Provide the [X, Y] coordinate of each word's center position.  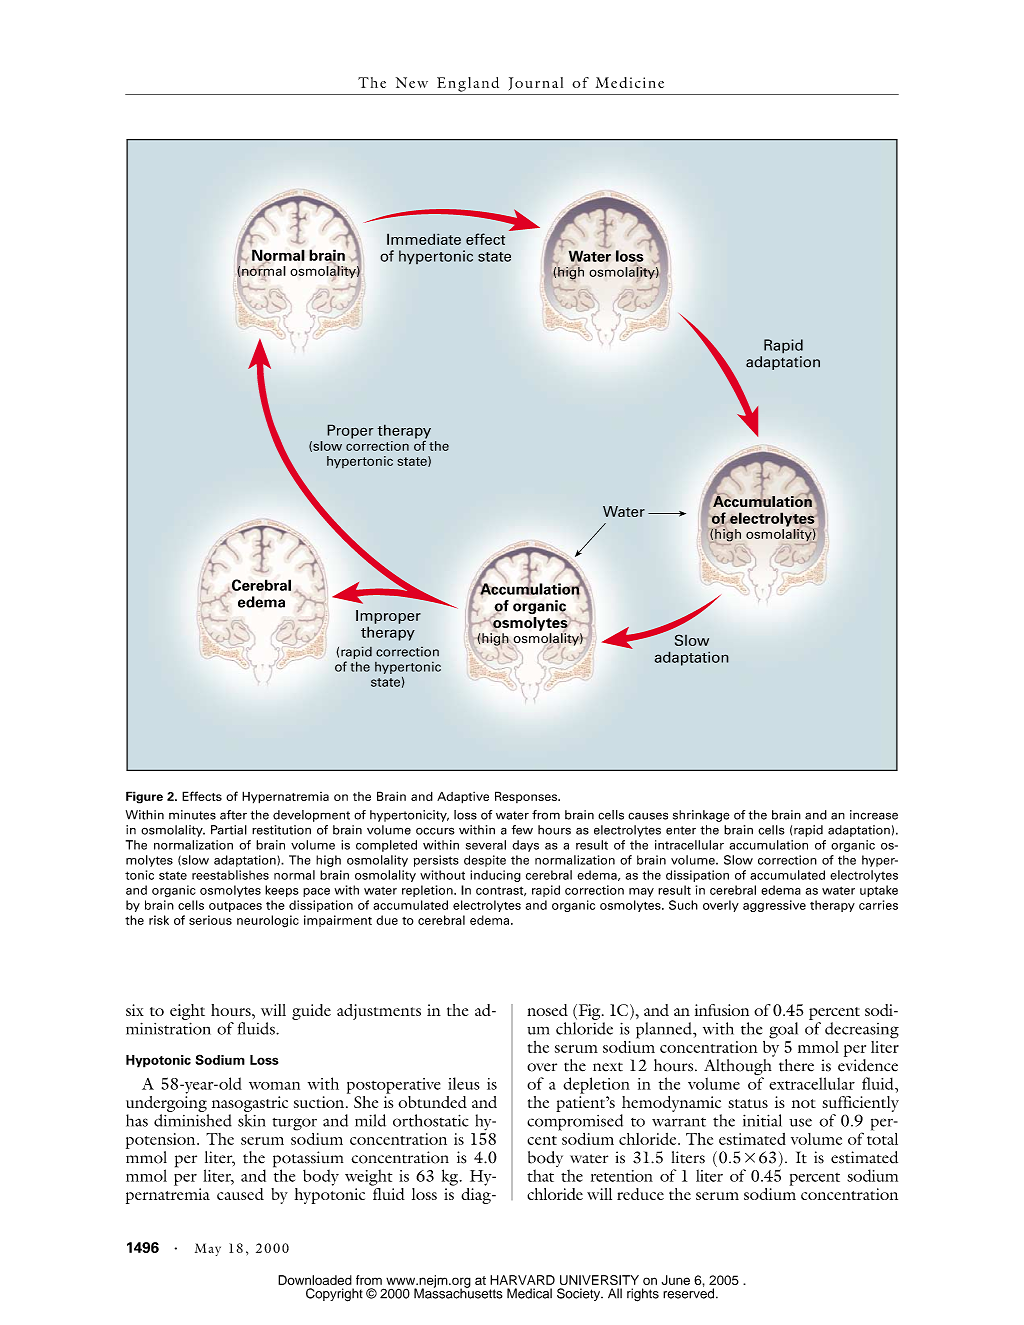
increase [874, 815]
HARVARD [522, 1280]
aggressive [774, 906]
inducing [495, 876]
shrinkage [701, 816]
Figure [144, 797]
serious [210, 920]
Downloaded [315, 1280]
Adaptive [463, 797]
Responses [527, 797]
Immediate [424, 239]
